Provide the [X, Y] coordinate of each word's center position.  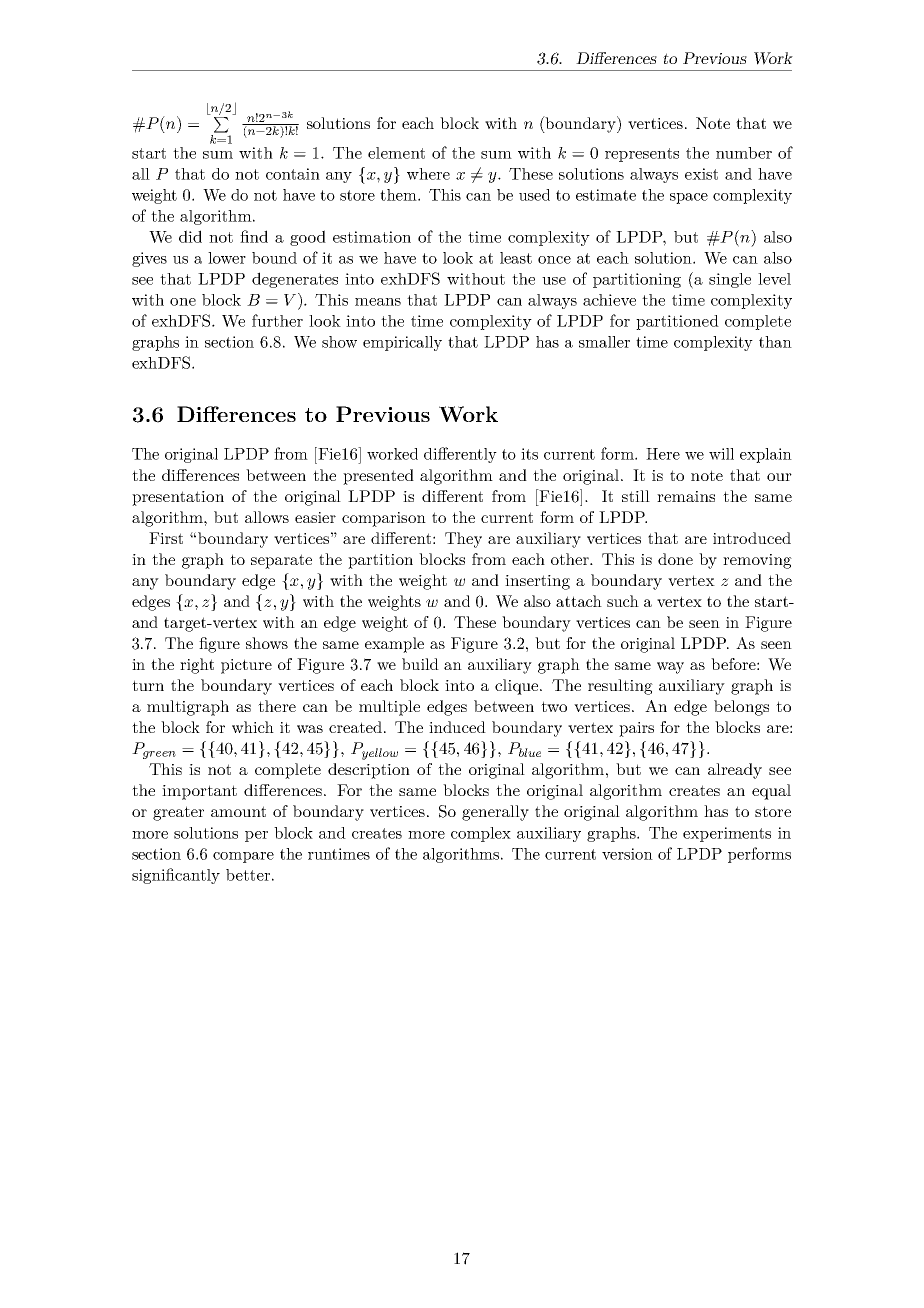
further [277, 320]
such [623, 601]
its [529, 454]
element [396, 153]
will [721, 454]
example [394, 645]
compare [243, 857]
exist [701, 174]
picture [246, 666]
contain [293, 174]
